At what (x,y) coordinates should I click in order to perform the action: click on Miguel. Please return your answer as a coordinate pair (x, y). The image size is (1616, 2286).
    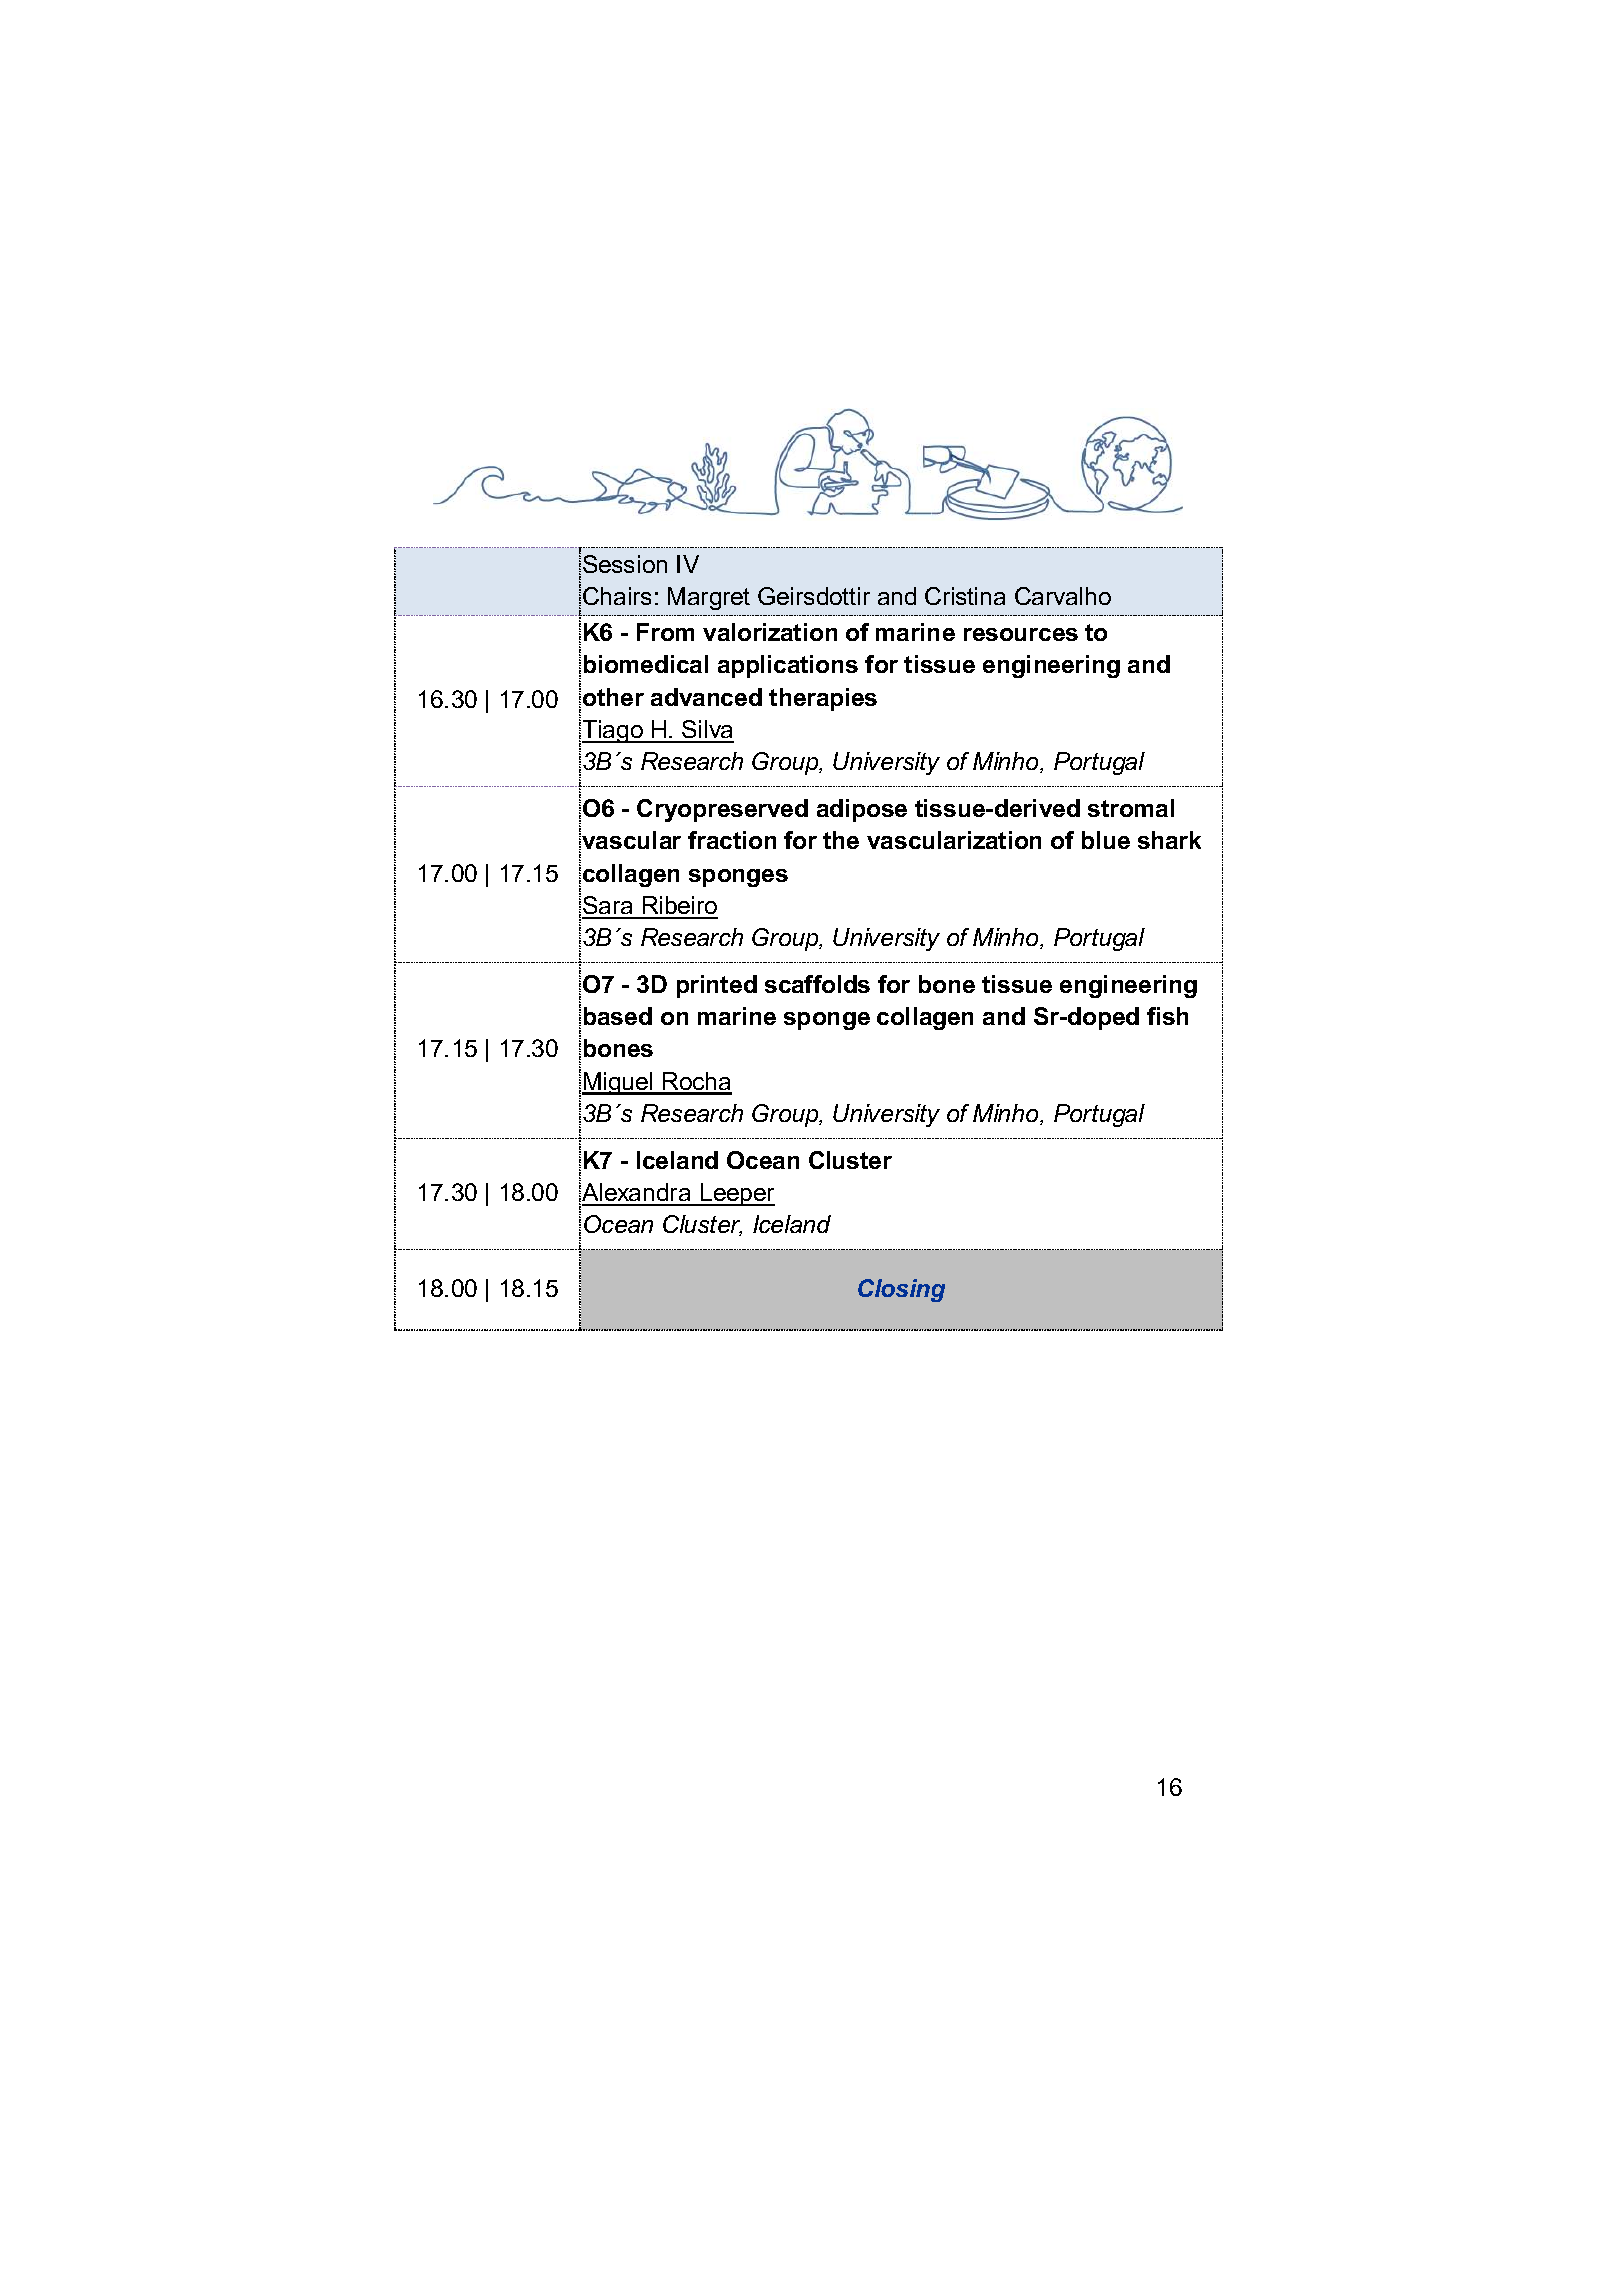
    Looking at the image, I should click on (618, 1083).
